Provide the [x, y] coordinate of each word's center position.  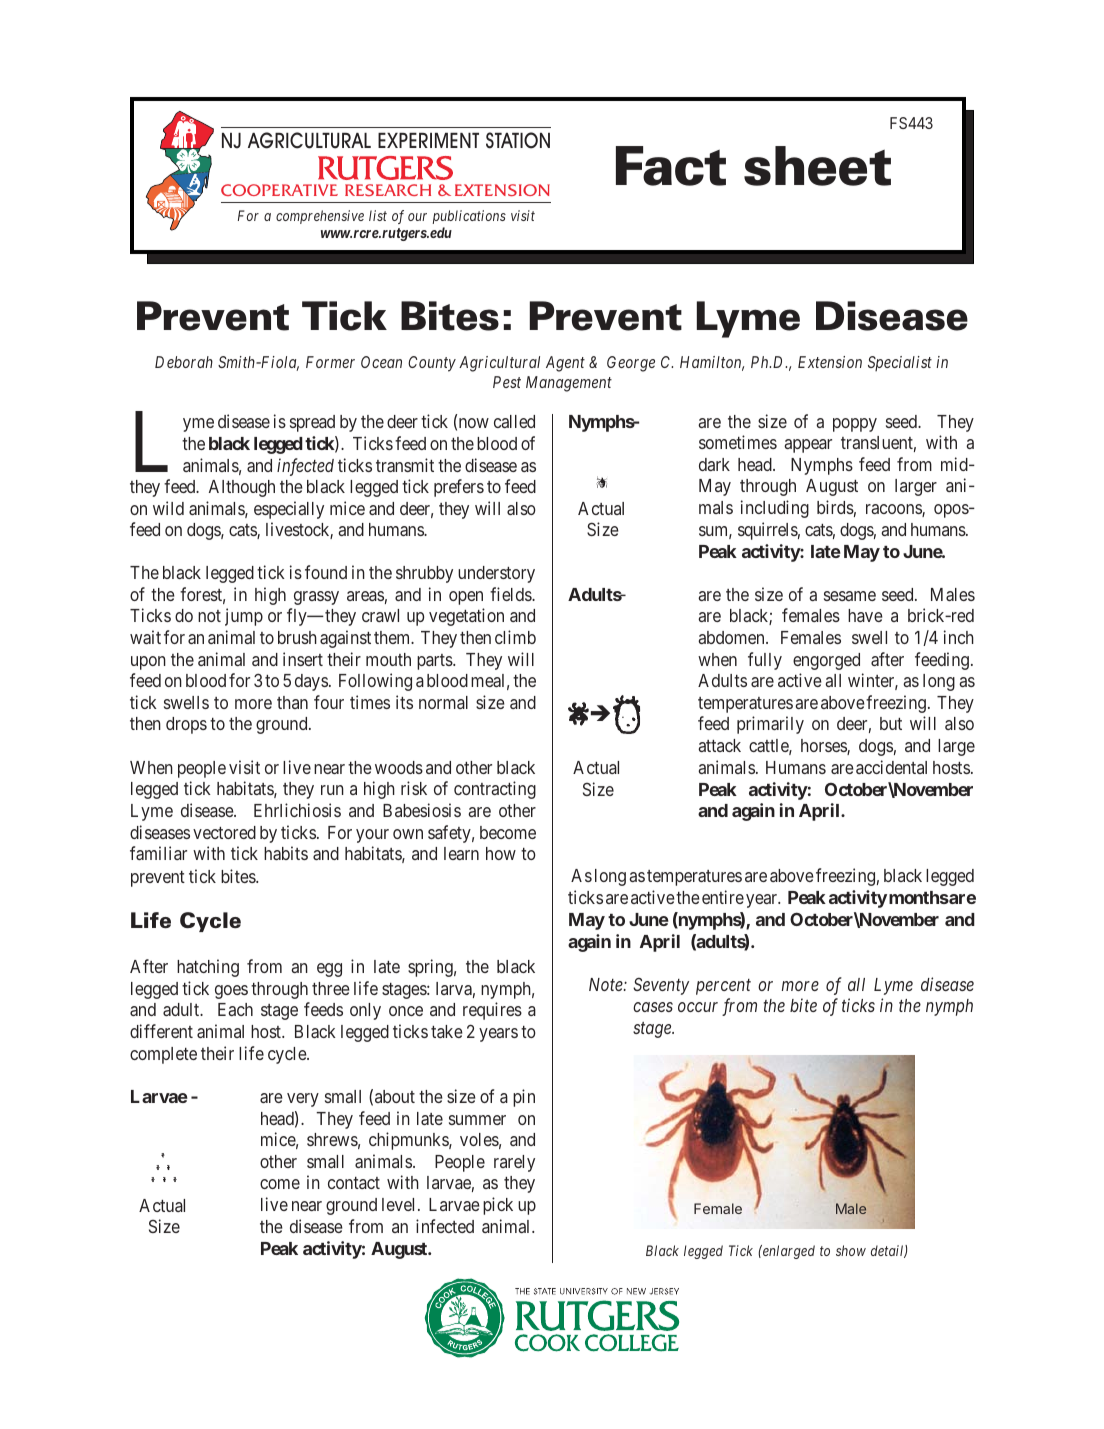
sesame [850, 596]
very [303, 1100]
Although [242, 488]
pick [498, 1206]
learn [461, 853]
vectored [224, 832]
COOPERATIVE [279, 190]
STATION [518, 140]
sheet [817, 166]
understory [496, 574]
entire [723, 897]
